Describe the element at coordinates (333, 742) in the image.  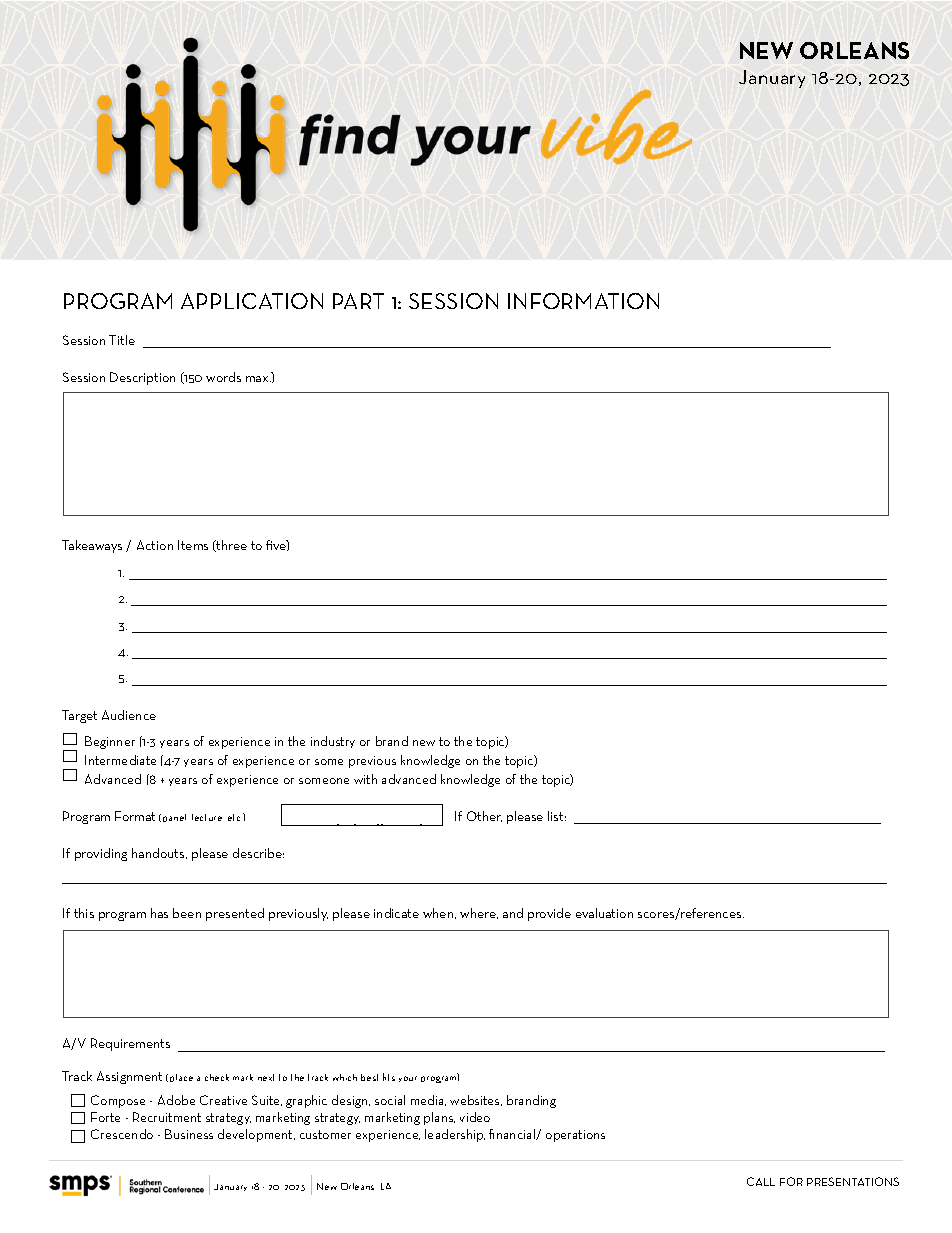
I see `industry` at that location.
